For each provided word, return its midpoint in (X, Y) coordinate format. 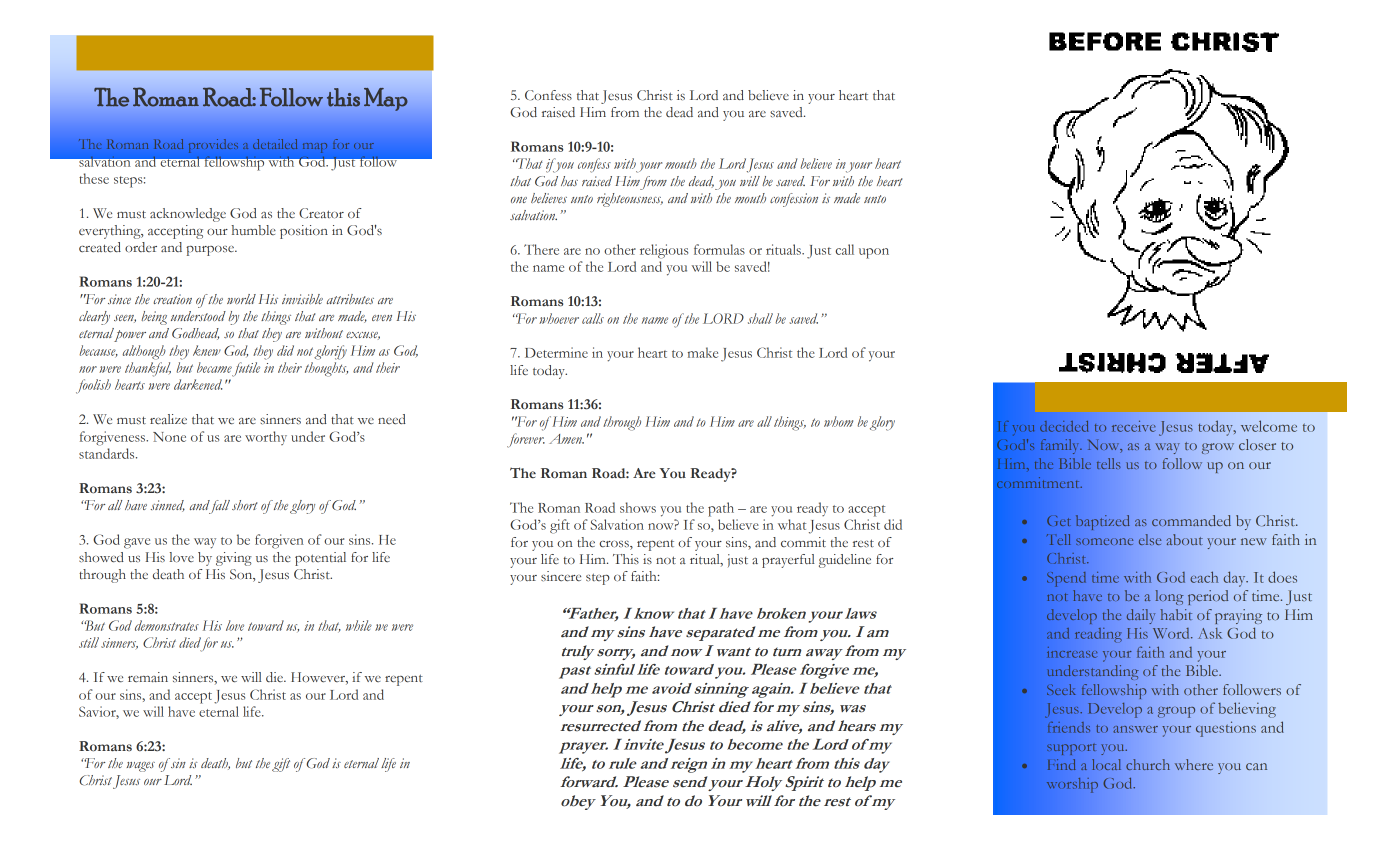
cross (615, 544)
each (1204, 577)
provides (213, 146)
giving (234, 559)
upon (874, 253)
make (703, 352)
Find (1061, 764)
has (569, 181)
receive (1134, 426)
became (214, 367)
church (1148, 764)
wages (140, 767)
